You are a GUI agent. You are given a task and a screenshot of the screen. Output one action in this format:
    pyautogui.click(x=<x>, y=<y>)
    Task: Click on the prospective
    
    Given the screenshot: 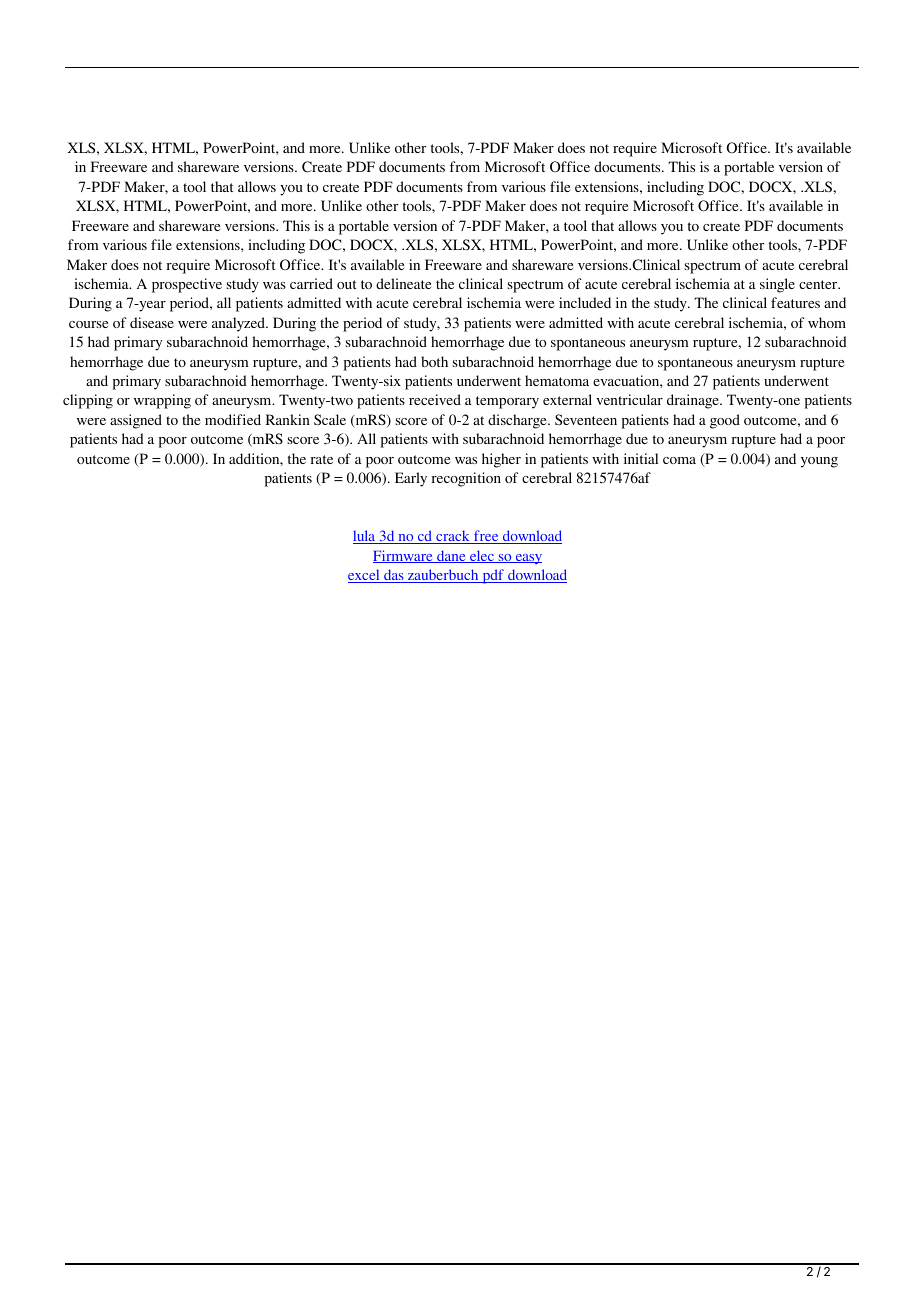 What is the action you would take?
    pyautogui.click(x=187, y=285)
